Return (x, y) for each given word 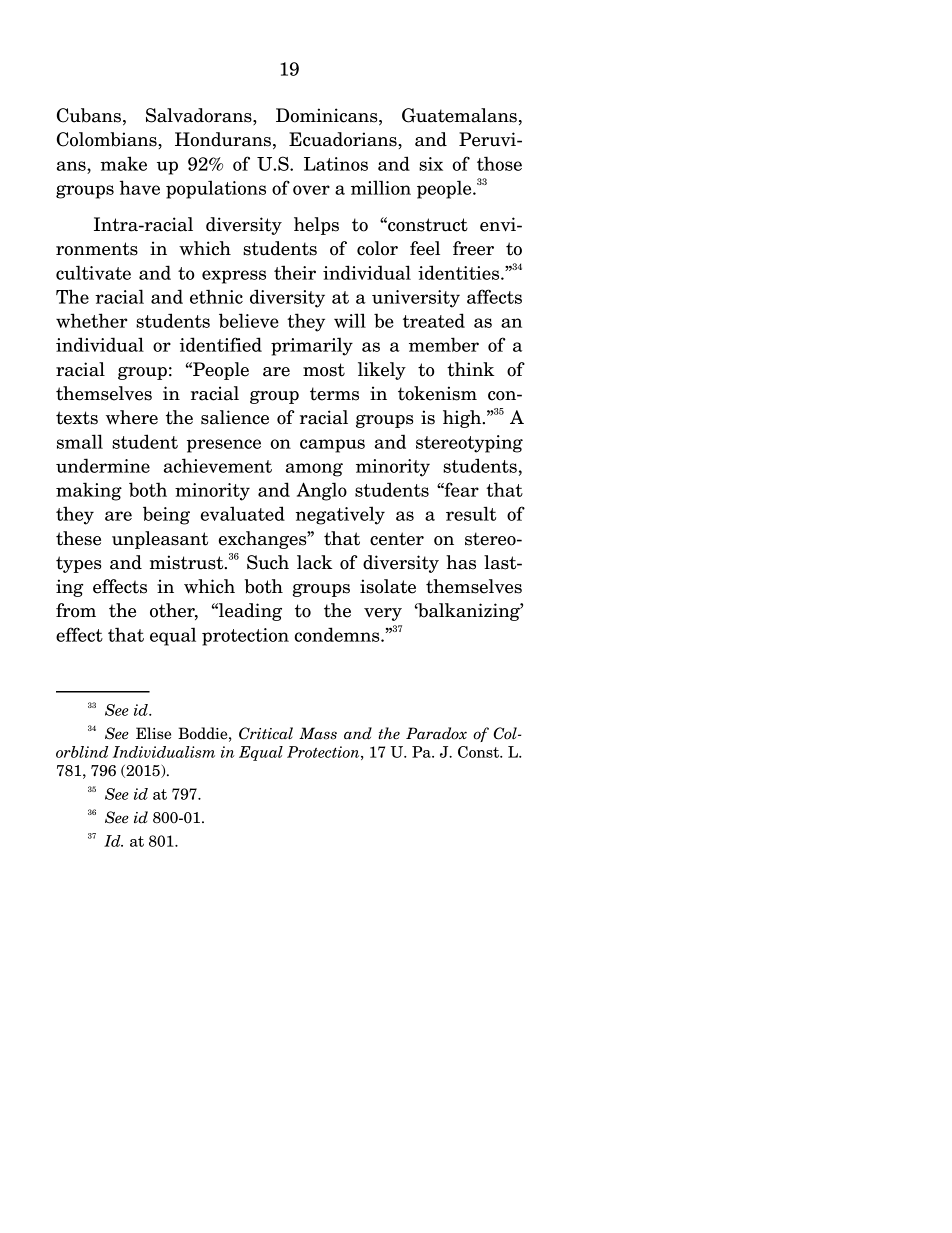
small (80, 441)
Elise (153, 733)
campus (332, 446)
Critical (266, 733)
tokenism (437, 393)
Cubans (89, 115)
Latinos (336, 164)
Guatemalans (459, 115)
